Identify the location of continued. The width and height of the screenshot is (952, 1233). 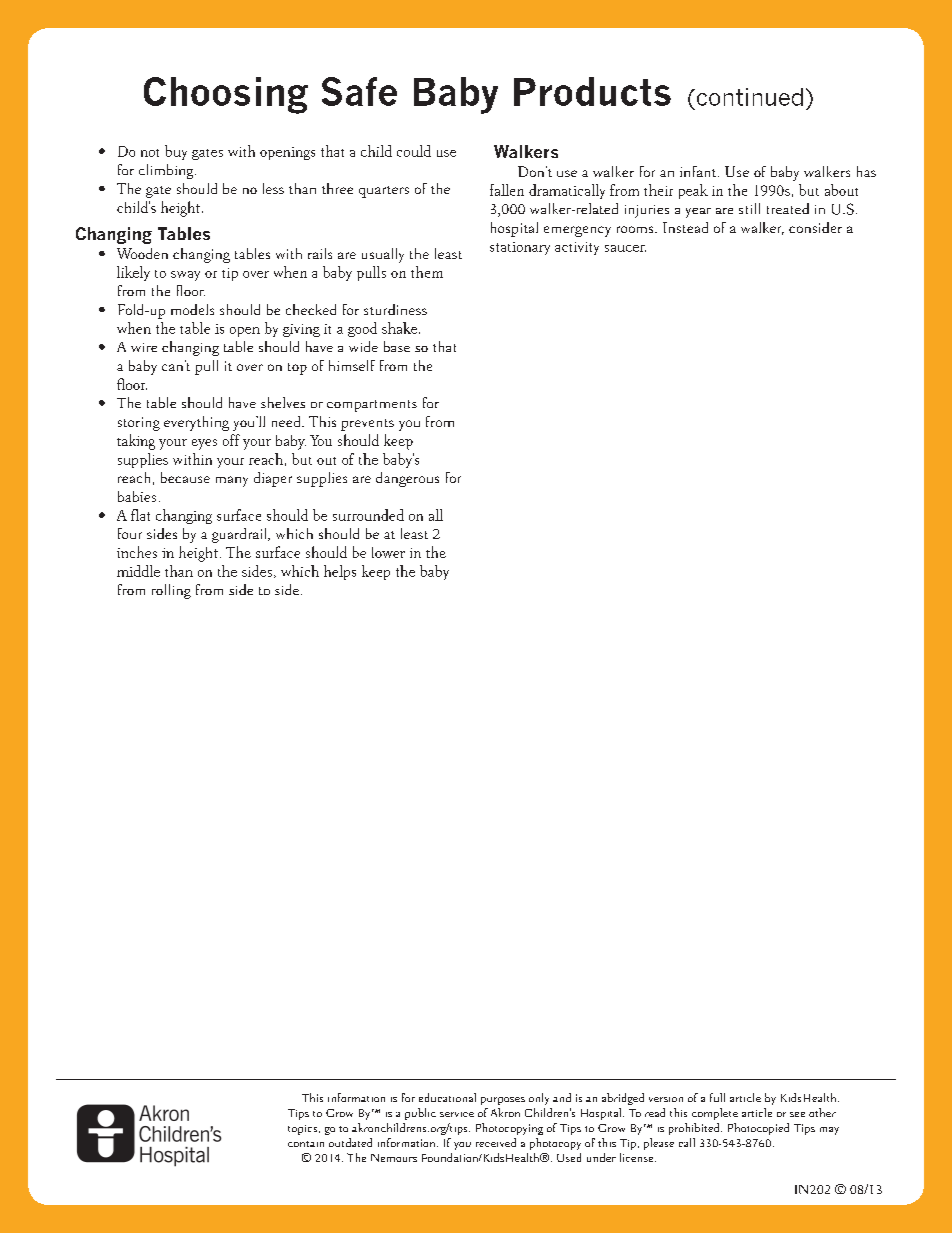
(748, 97).
